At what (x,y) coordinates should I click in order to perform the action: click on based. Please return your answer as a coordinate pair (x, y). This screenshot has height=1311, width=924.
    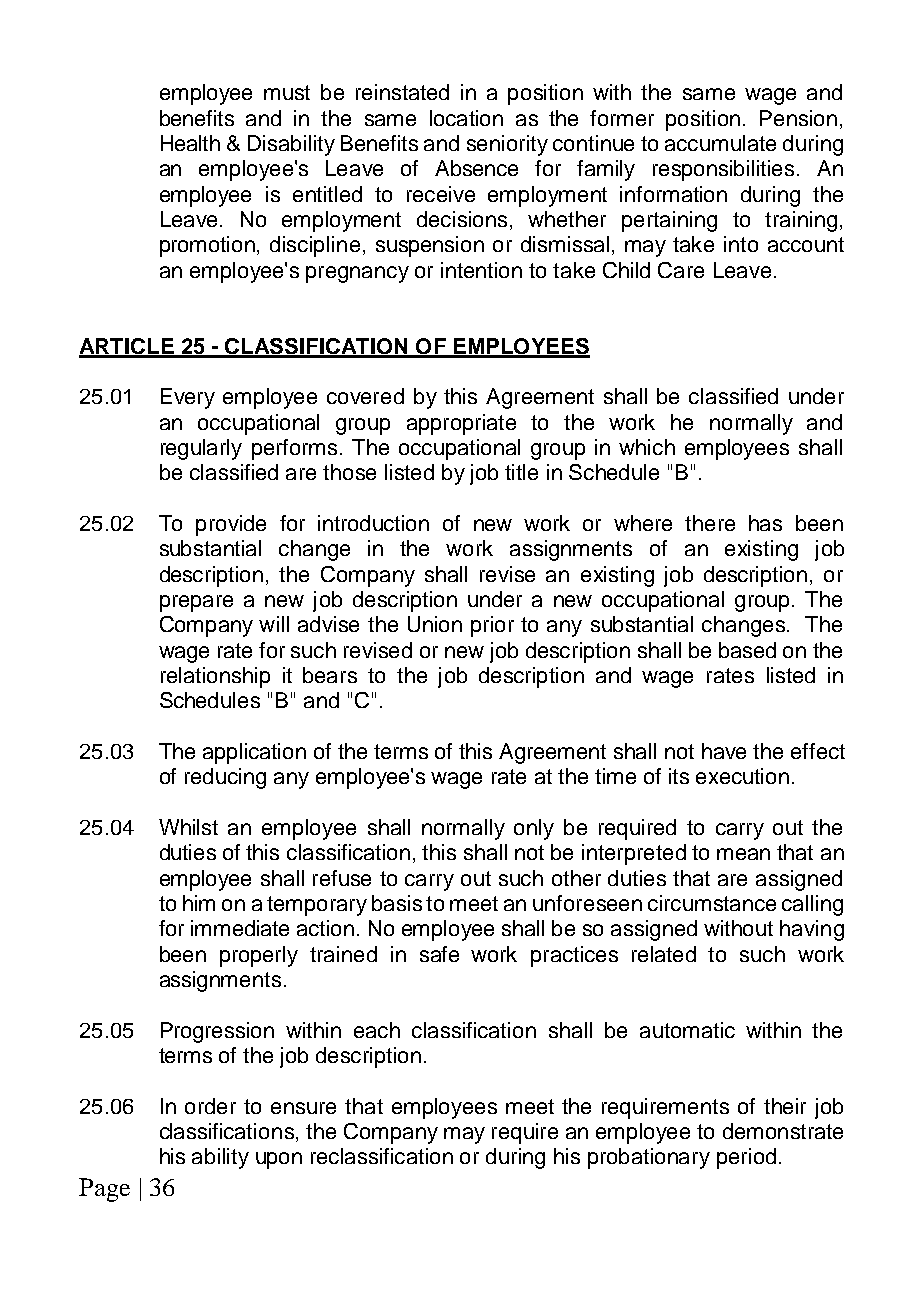
    Looking at the image, I should click on (747, 650).
